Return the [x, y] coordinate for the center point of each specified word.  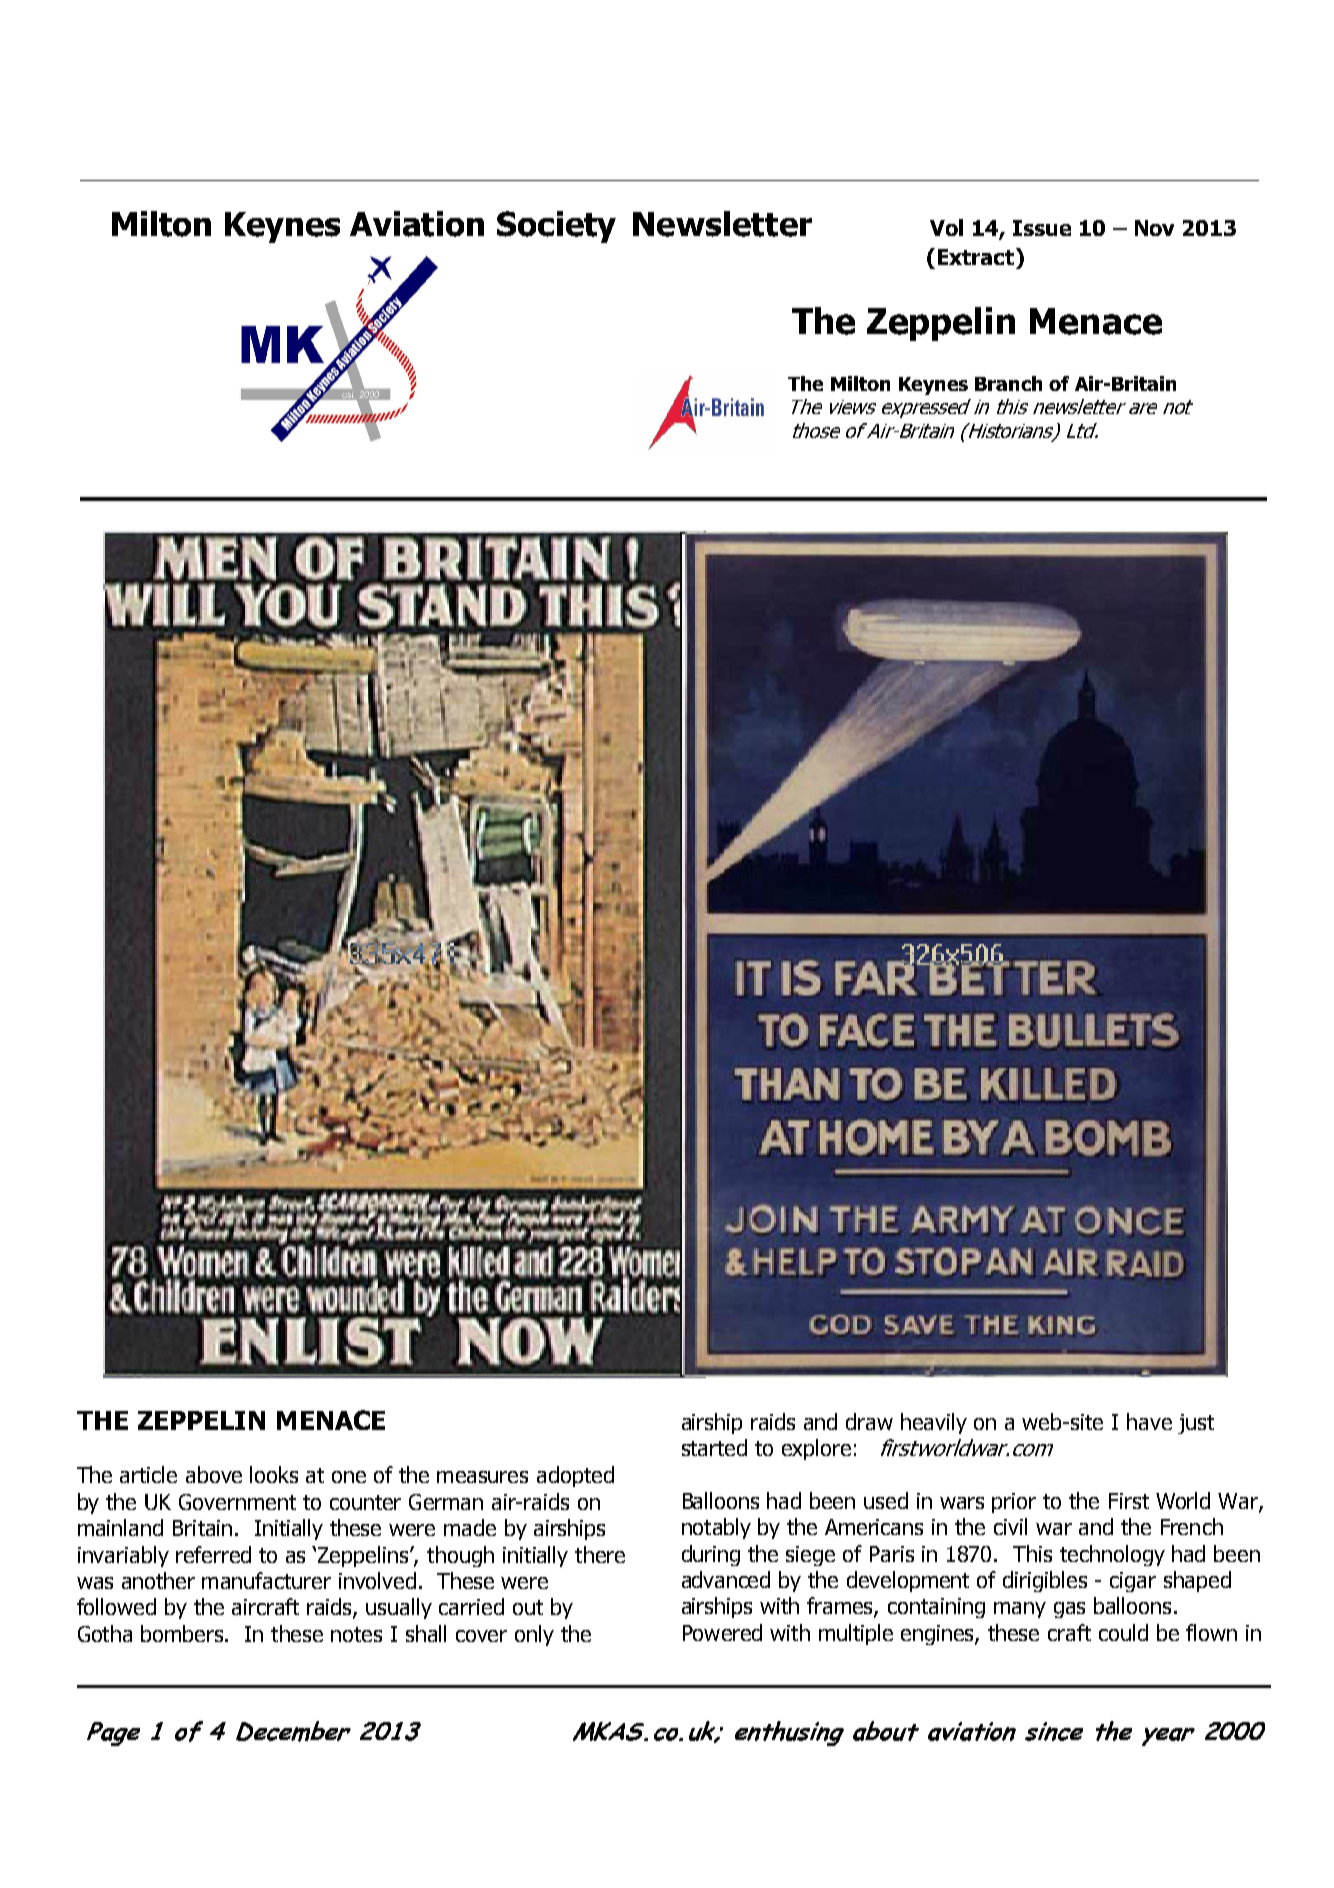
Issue [1042, 228]
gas [1069, 1610]
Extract [977, 256]
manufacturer [266, 1580]
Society [556, 227]
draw [869, 1421]
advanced [726, 1579]
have [1149, 1421]
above [214, 1474]
